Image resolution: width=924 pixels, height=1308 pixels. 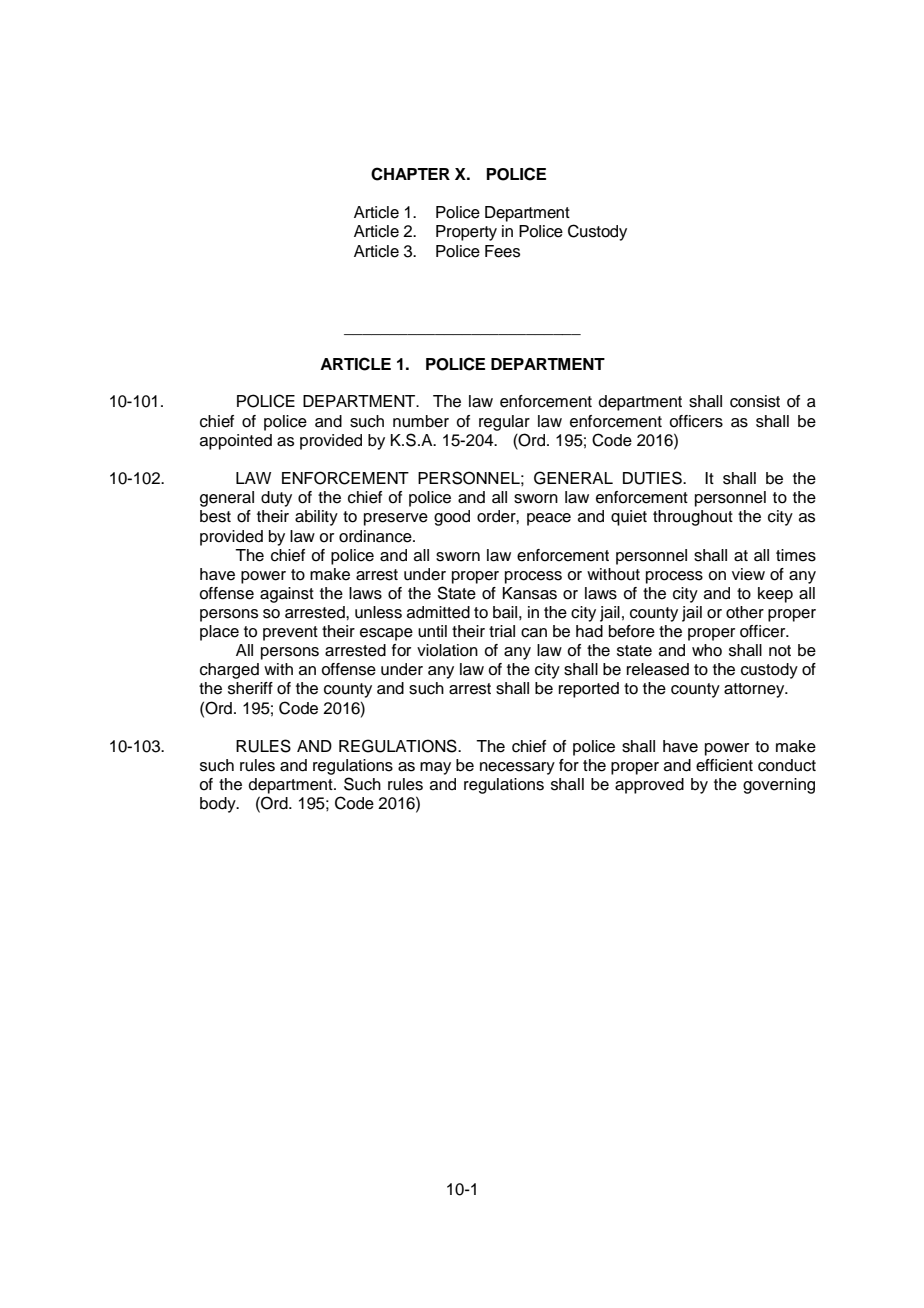 What do you see at coordinates (219, 805) in the screenshot?
I see `body` at bounding box center [219, 805].
